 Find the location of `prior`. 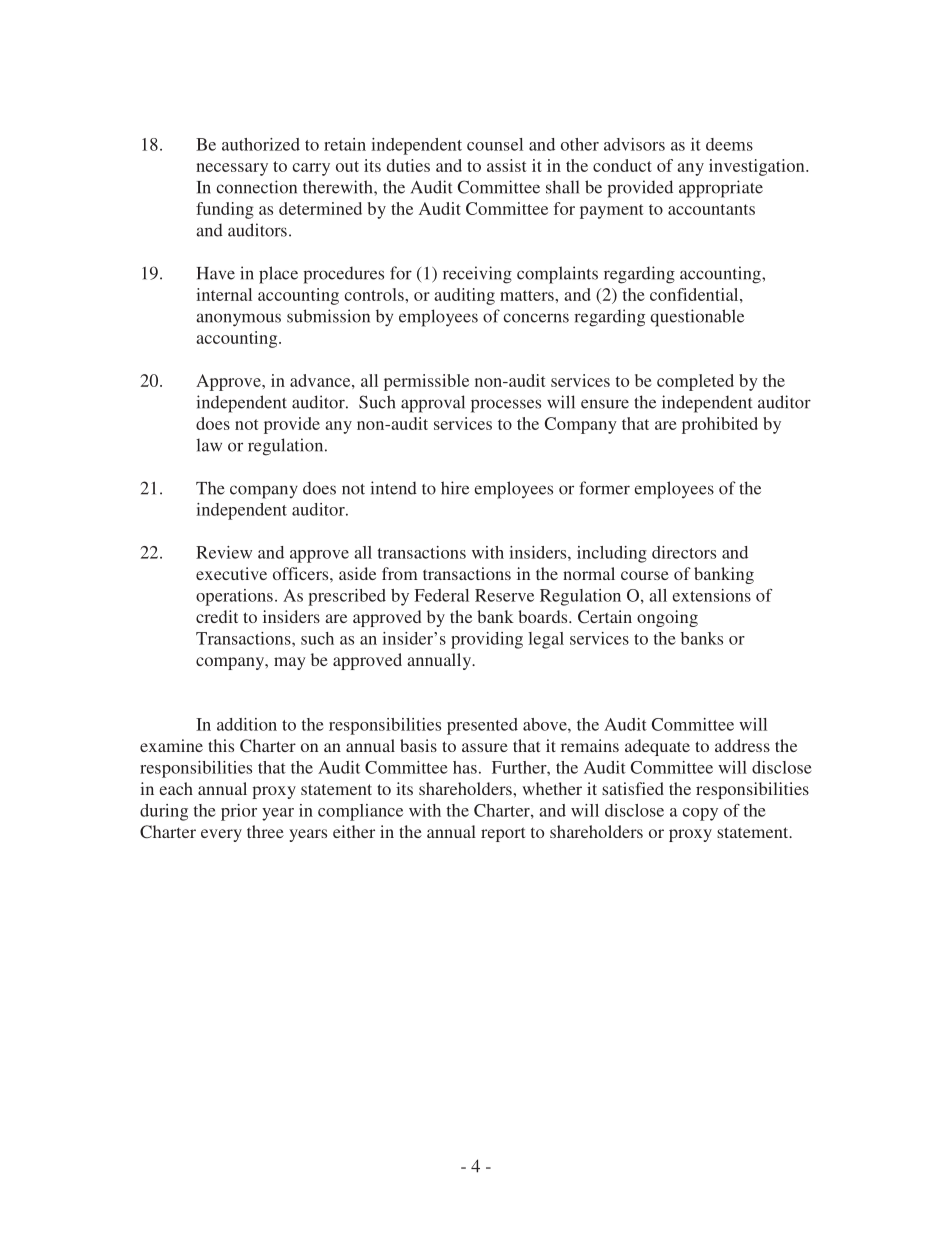

prior is located at coordinates (239, 812).
